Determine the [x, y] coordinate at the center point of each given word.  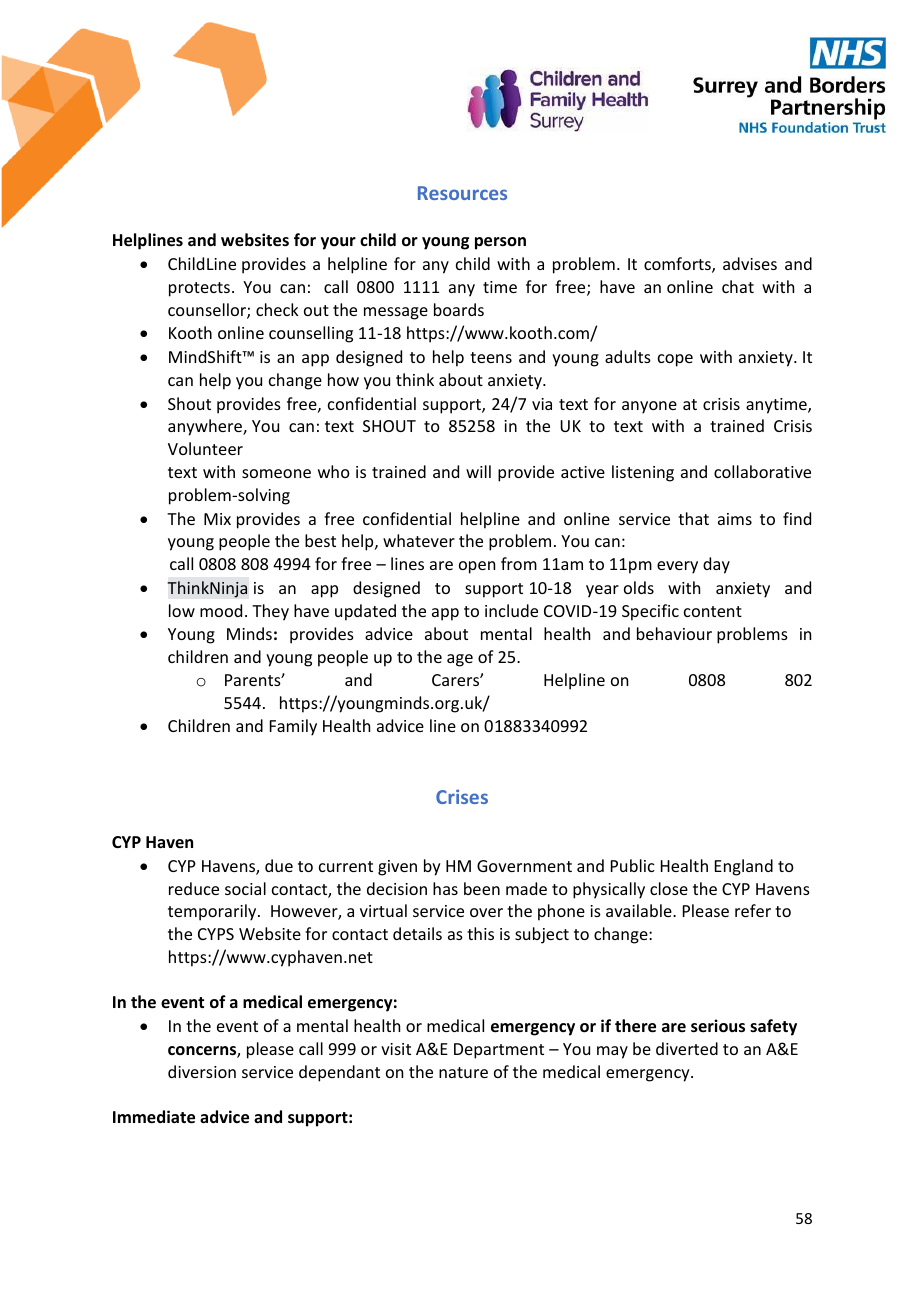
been [482, 888]
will [478, 471]
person [500, 243]
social [245, 888]
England [744, 867]
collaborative [762, 471]
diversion [202, 1071]
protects [199, 289]
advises [750, 263]
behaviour [674, 633]
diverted [687, 1048]
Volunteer [205, 448]
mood [221, 610]
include [511, 610]
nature [463, 1072]
